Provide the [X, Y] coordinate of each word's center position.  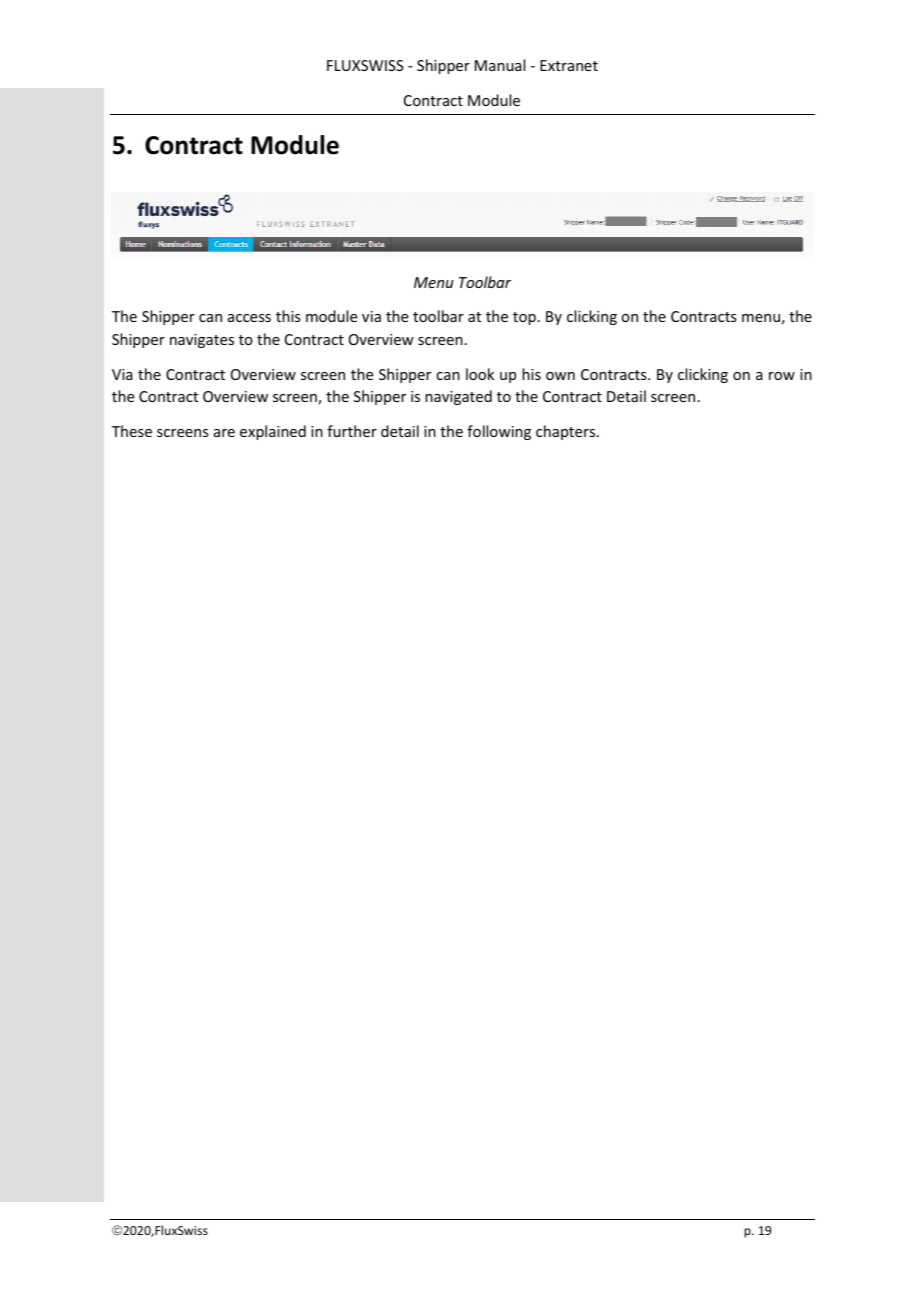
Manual [500, 65]
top [524, 318]
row [782, 376]
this [288, 316]
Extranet [569, 65]
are [224, 433]
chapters [567, 432]
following [499, 432]
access [249, 318]
